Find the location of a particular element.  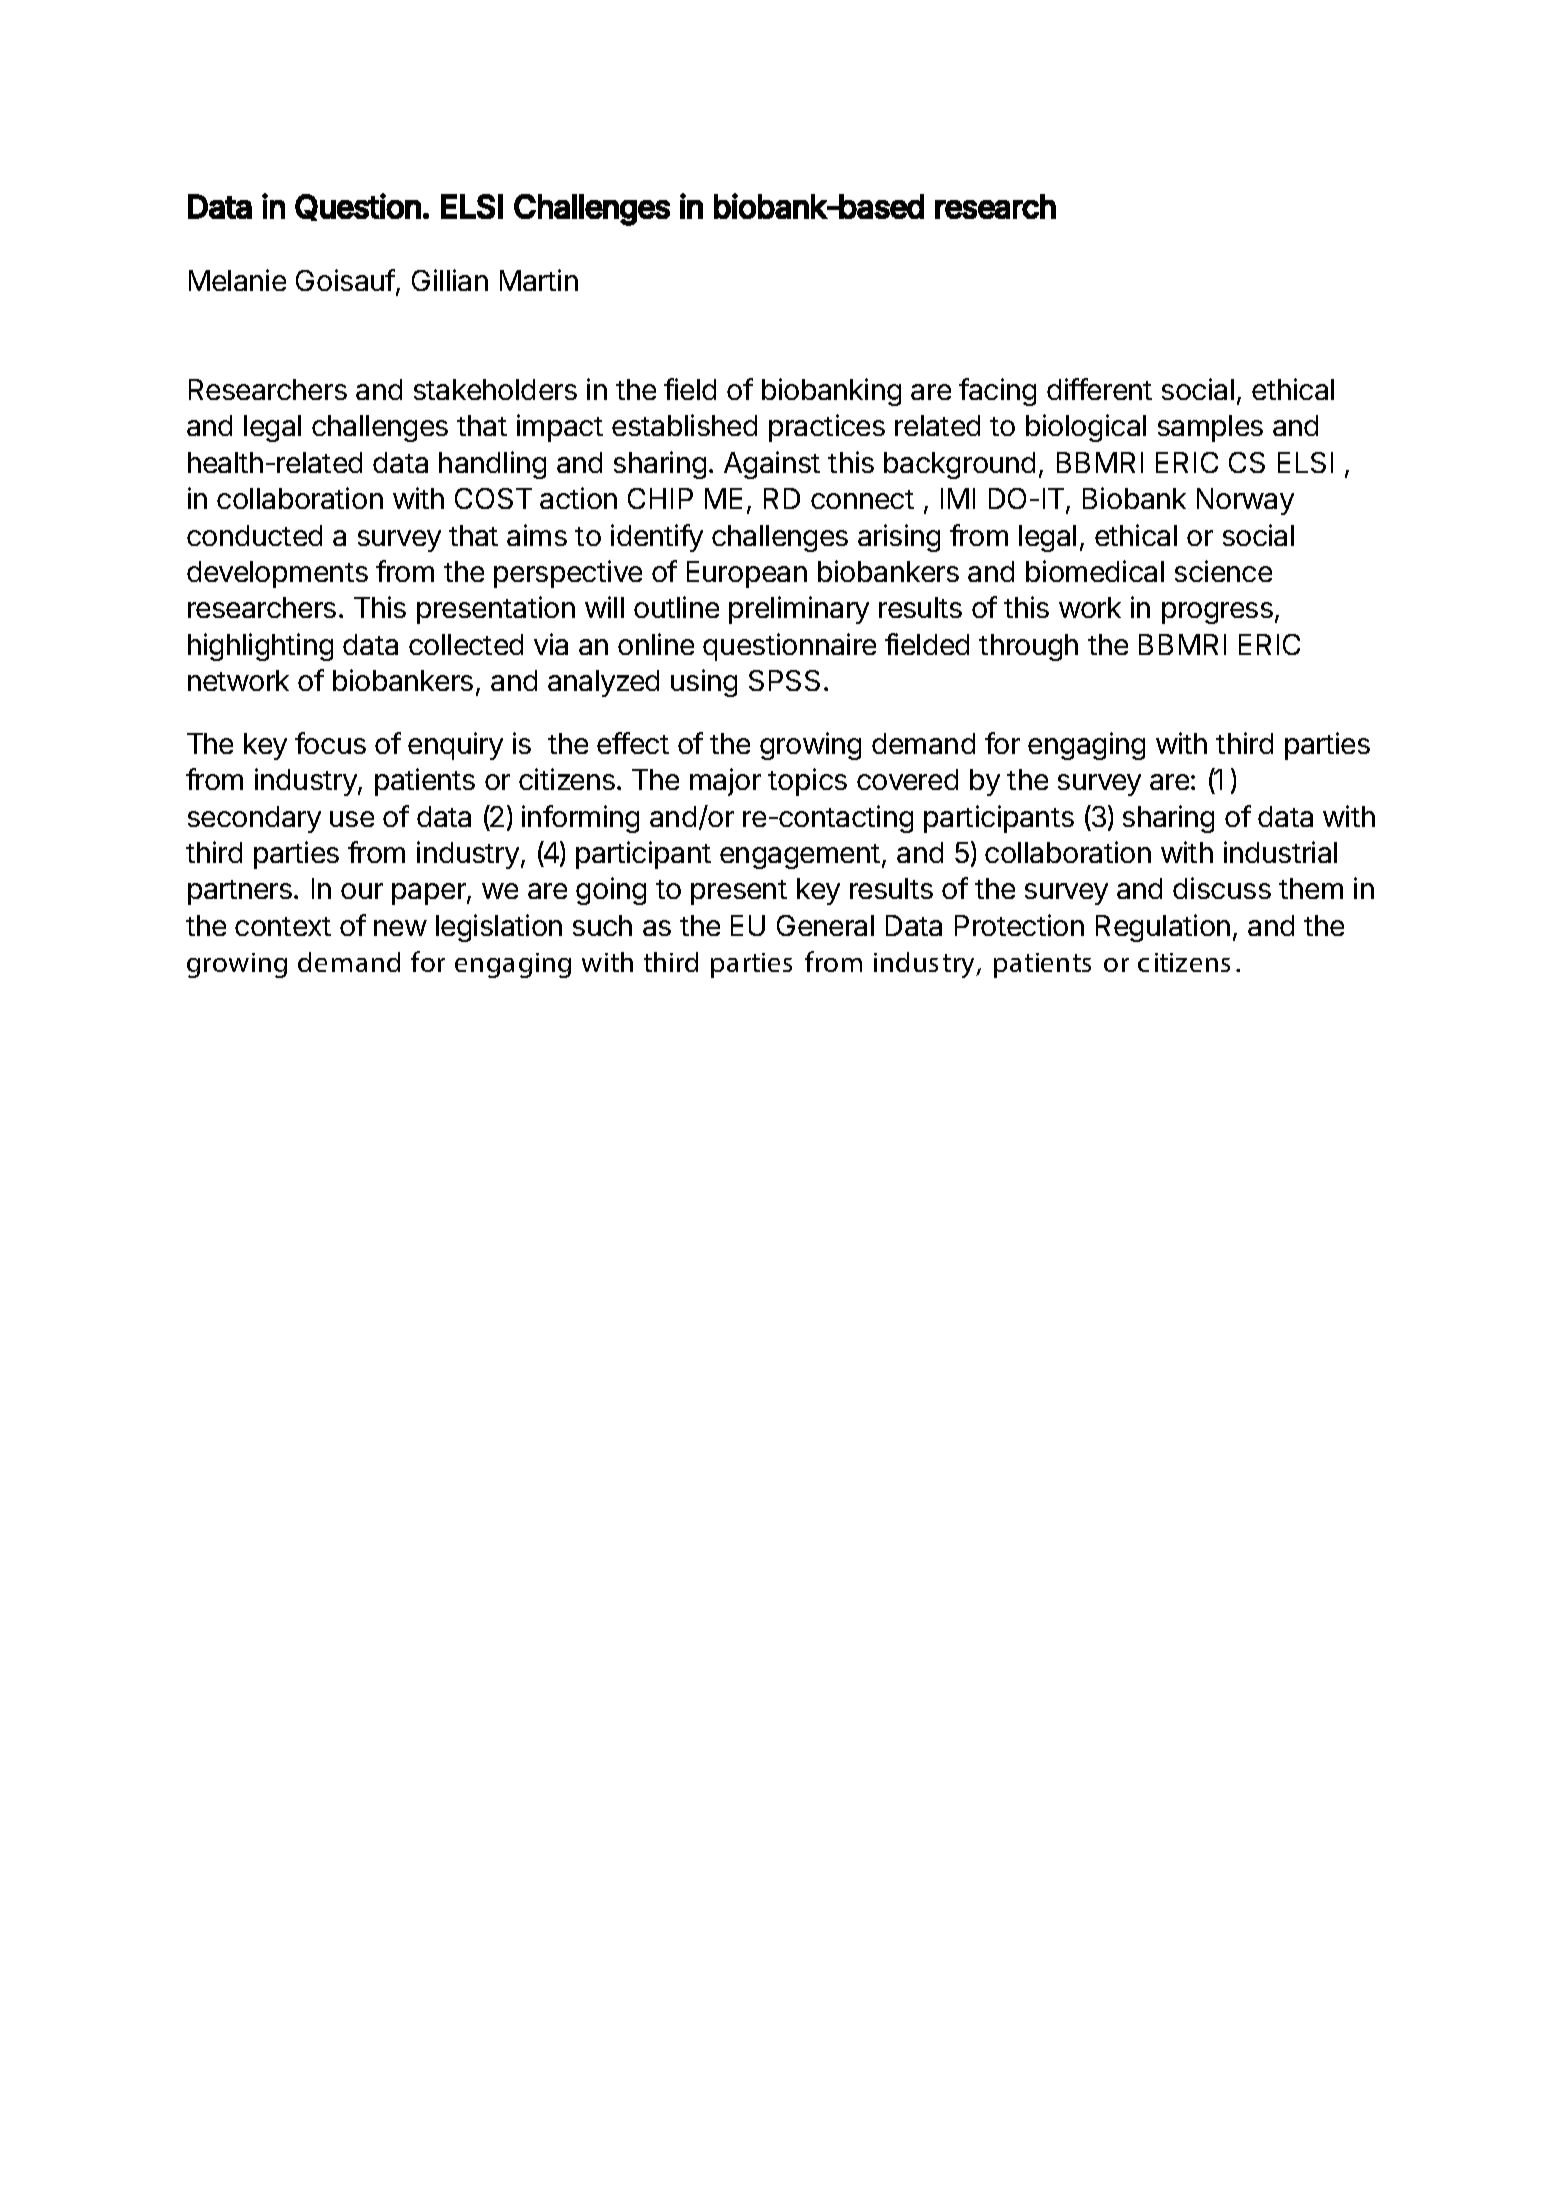

developments is located at coordinates (277, 574).
